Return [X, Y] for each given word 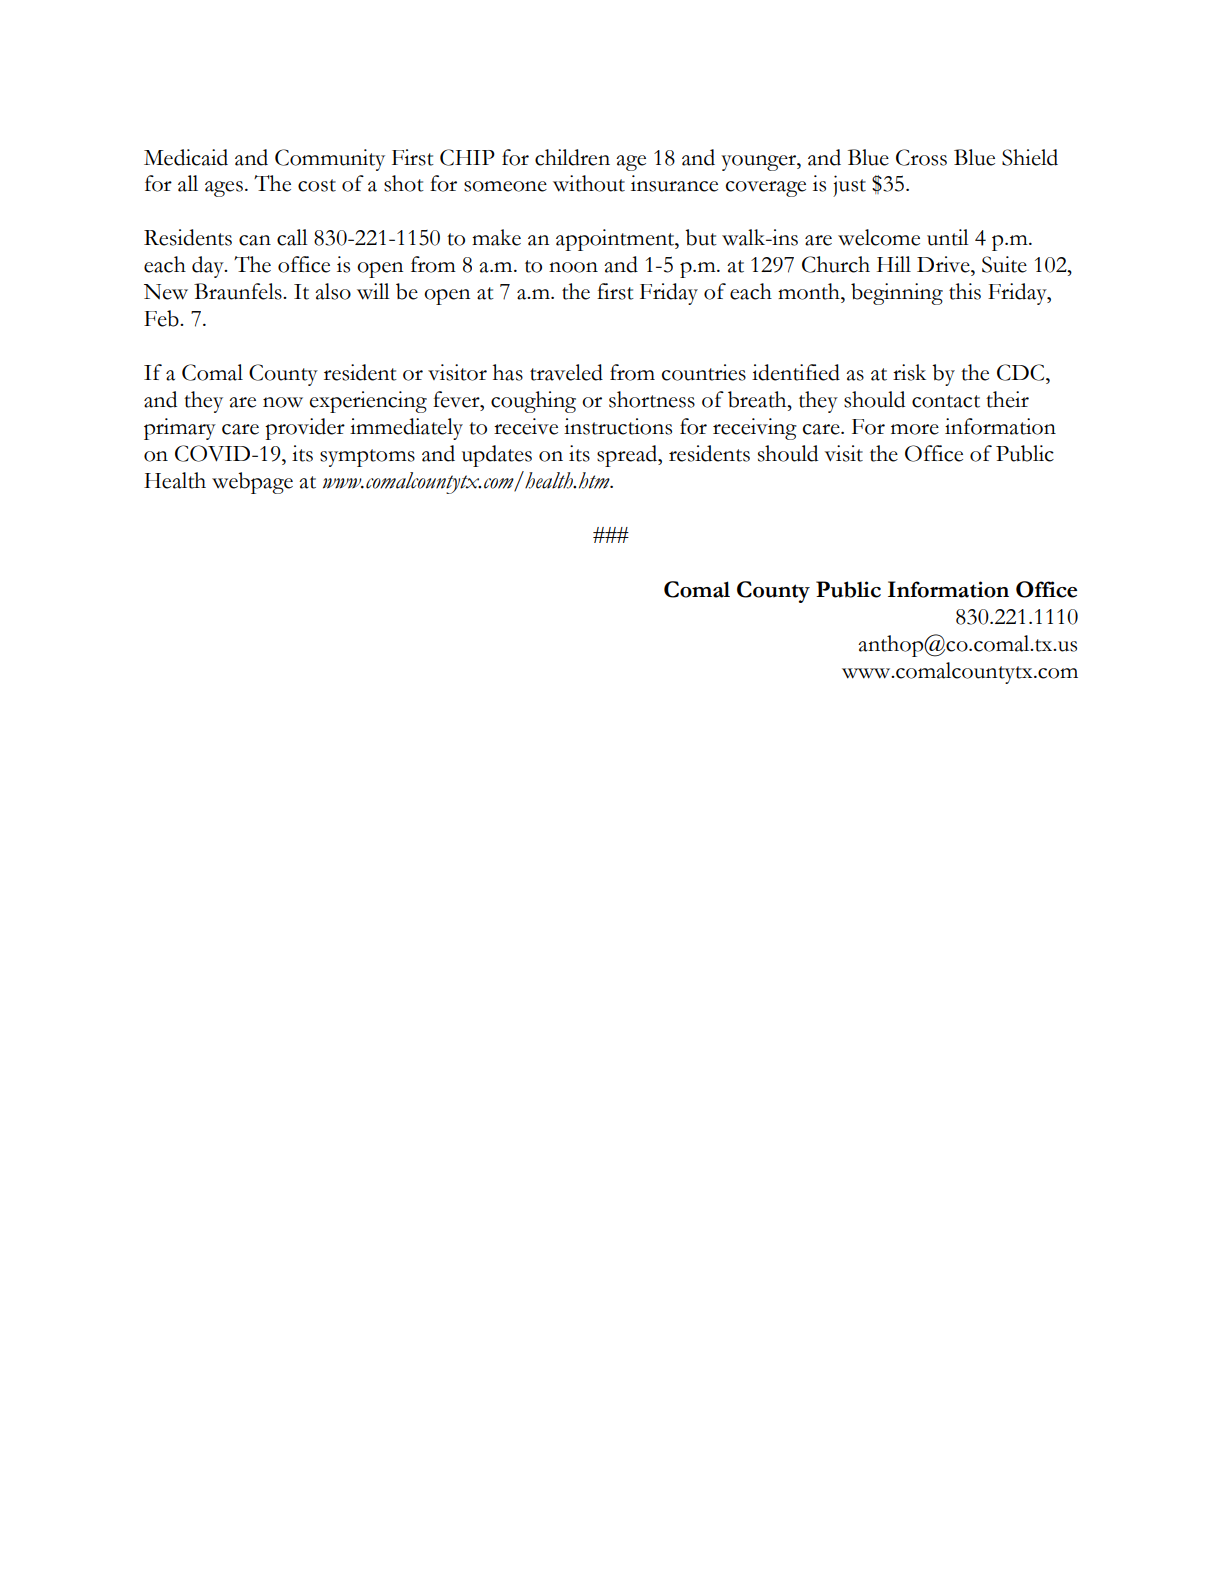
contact [946, 401]
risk [909, 372]
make [496, 237]
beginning [897, 294]
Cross [921, 157]
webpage [252, 483]
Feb [162, 318]
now [283, 402]
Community [330, 160]
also [333, 291]
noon [573, 267]
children [572, 157]
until [948, 237]
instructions [618, 426]
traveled [566, 372]
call [292, 237]
